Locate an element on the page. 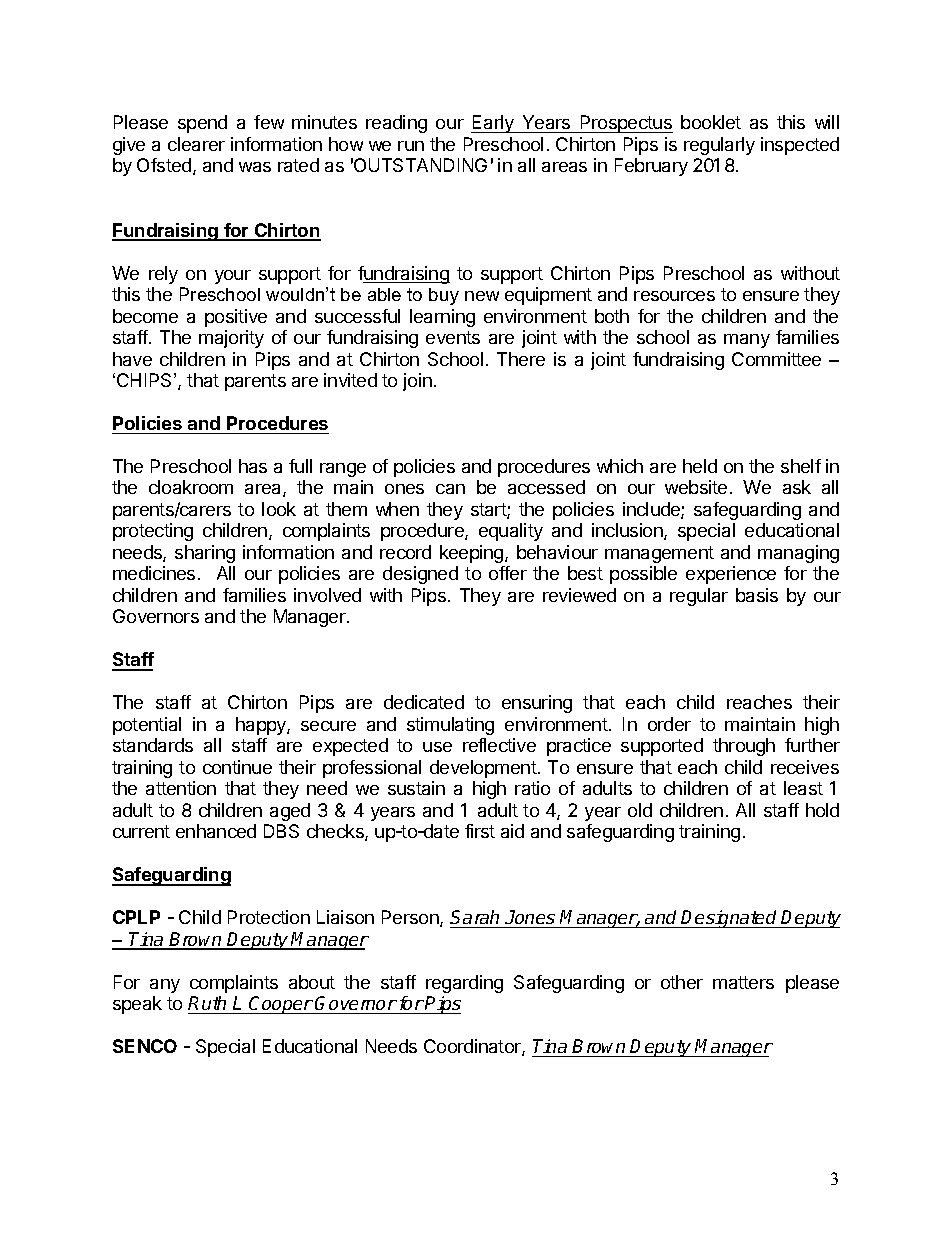  Coordinator is located at coordinates (473, 1047).
